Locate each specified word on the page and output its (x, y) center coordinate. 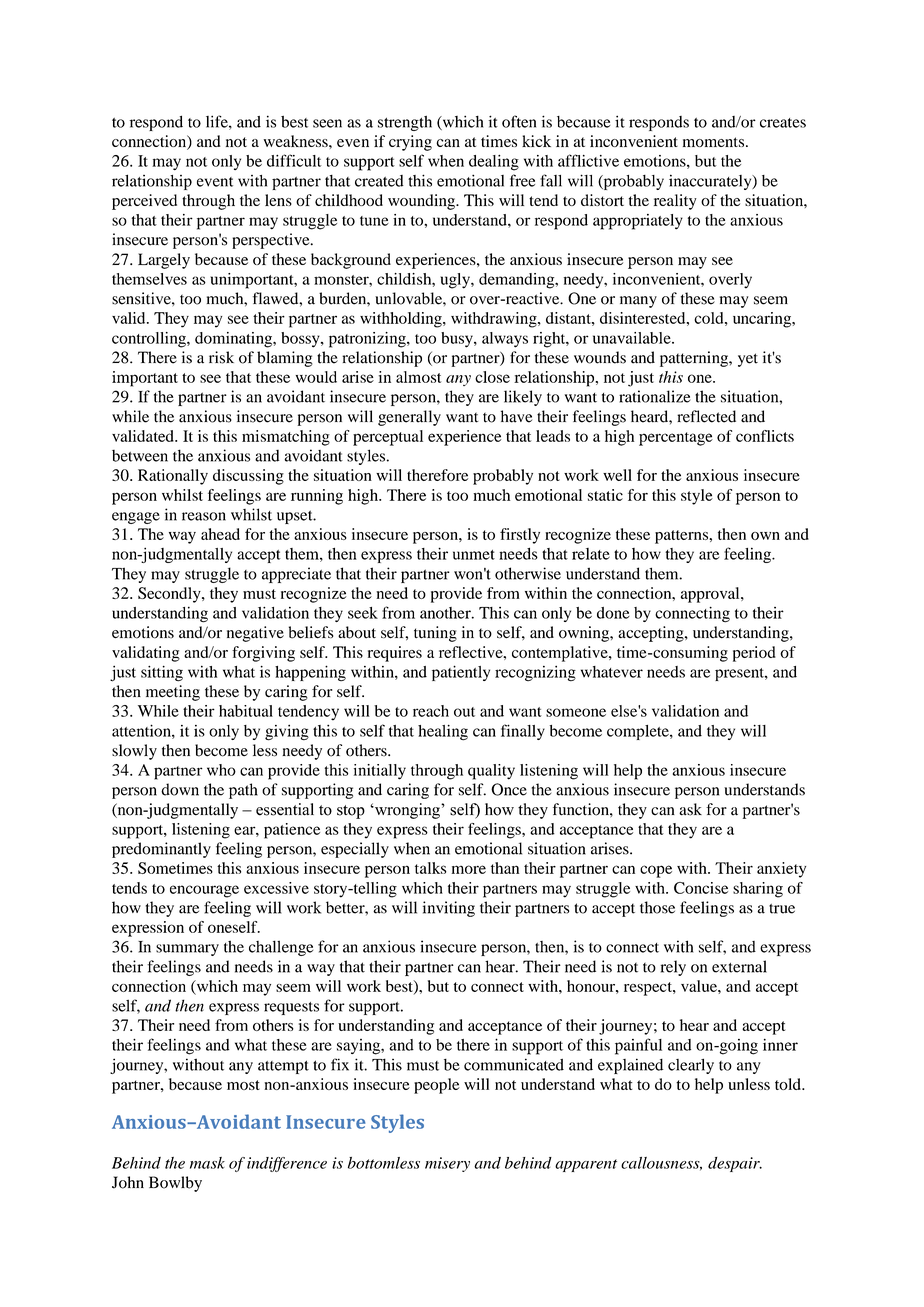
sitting (162, 674)
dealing (494, 163)
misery (447, 1164)
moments (715, 142)
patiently (461, 673)
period (754, 654)
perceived (144, 202)
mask (207, 1163)
